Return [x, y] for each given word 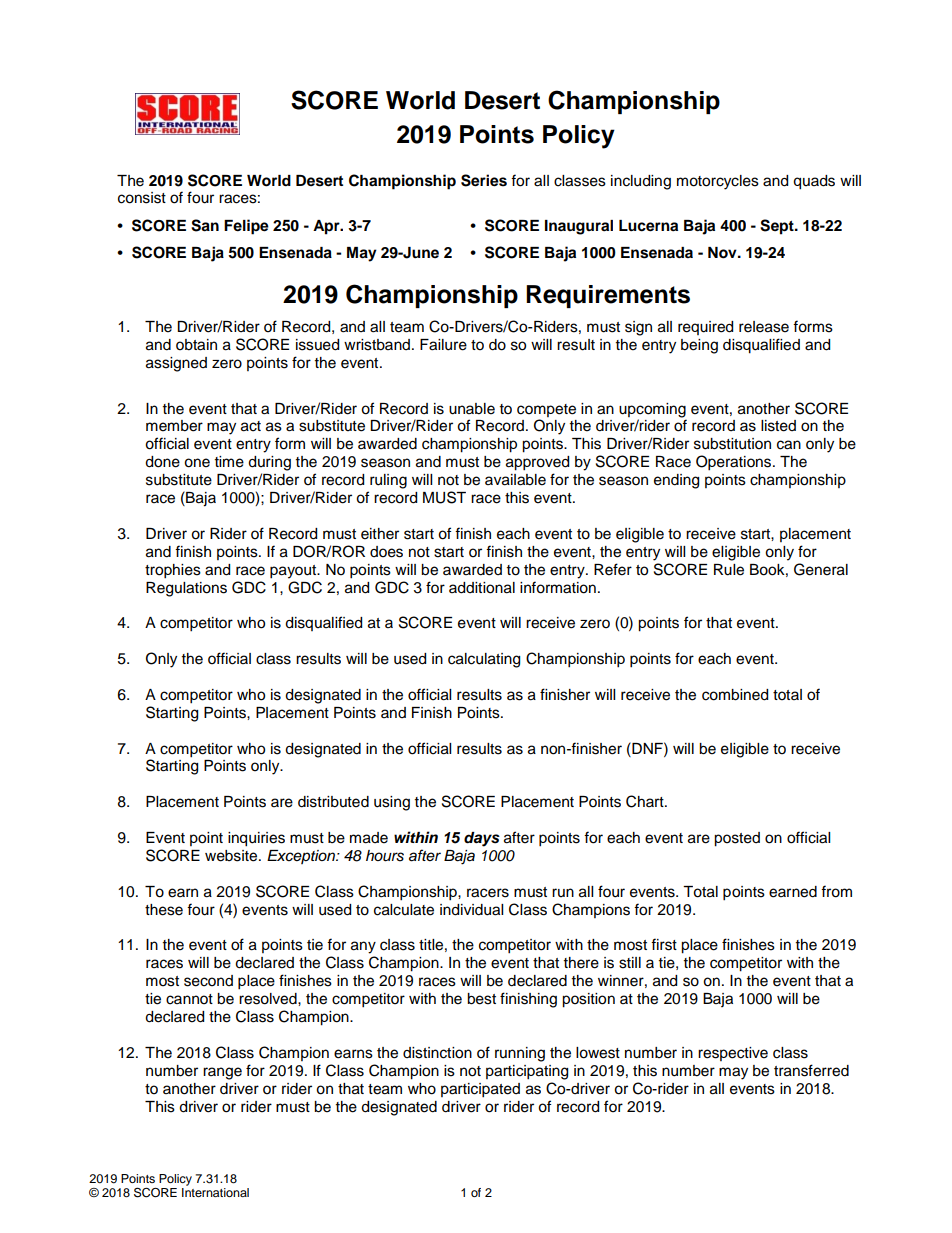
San [205, 225]
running [520, 1054]
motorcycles [718, 182]
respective [733, 1054]
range [222, 1073]
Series [484, 180]
